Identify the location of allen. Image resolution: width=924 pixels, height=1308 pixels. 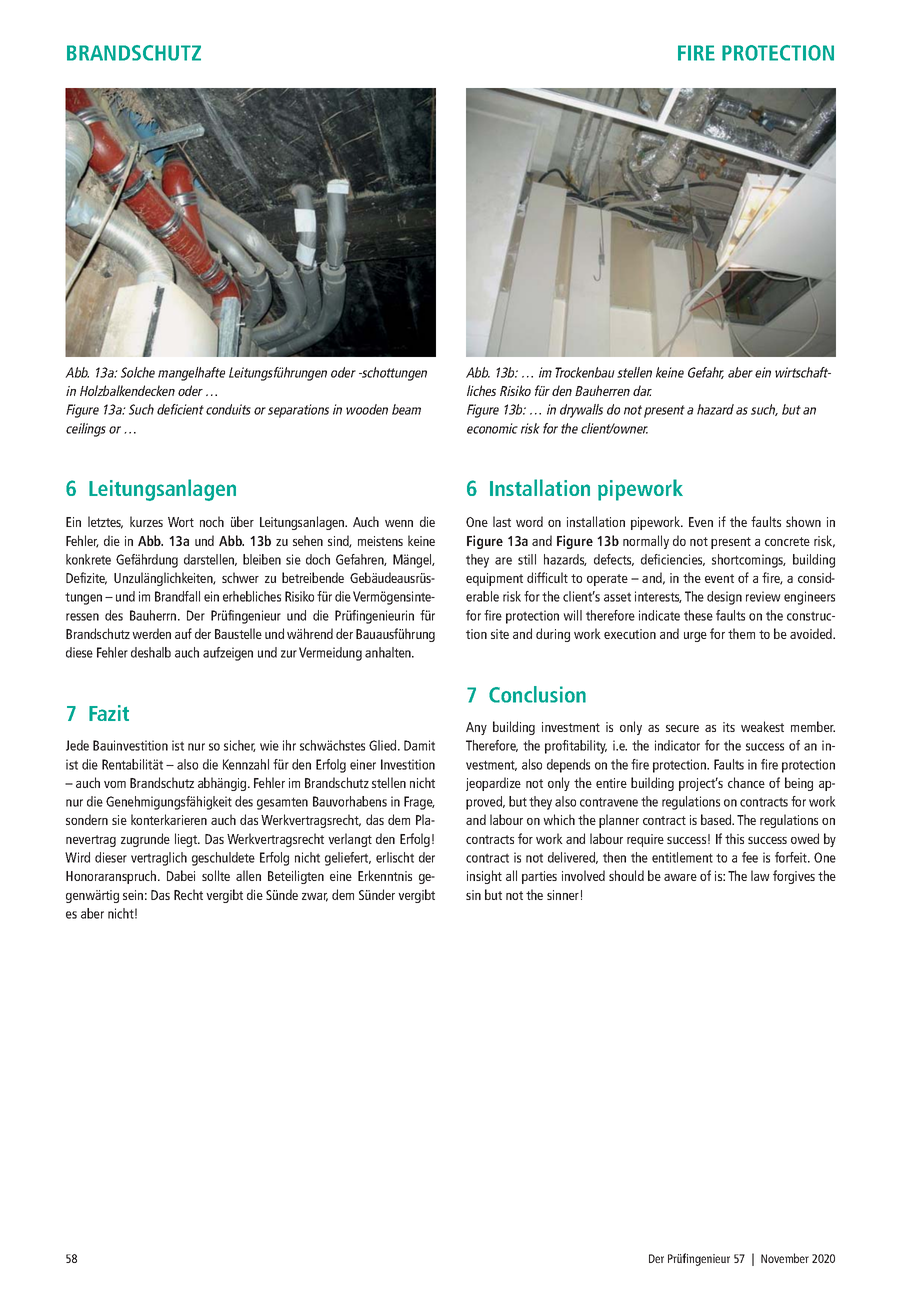
(248, 875).
